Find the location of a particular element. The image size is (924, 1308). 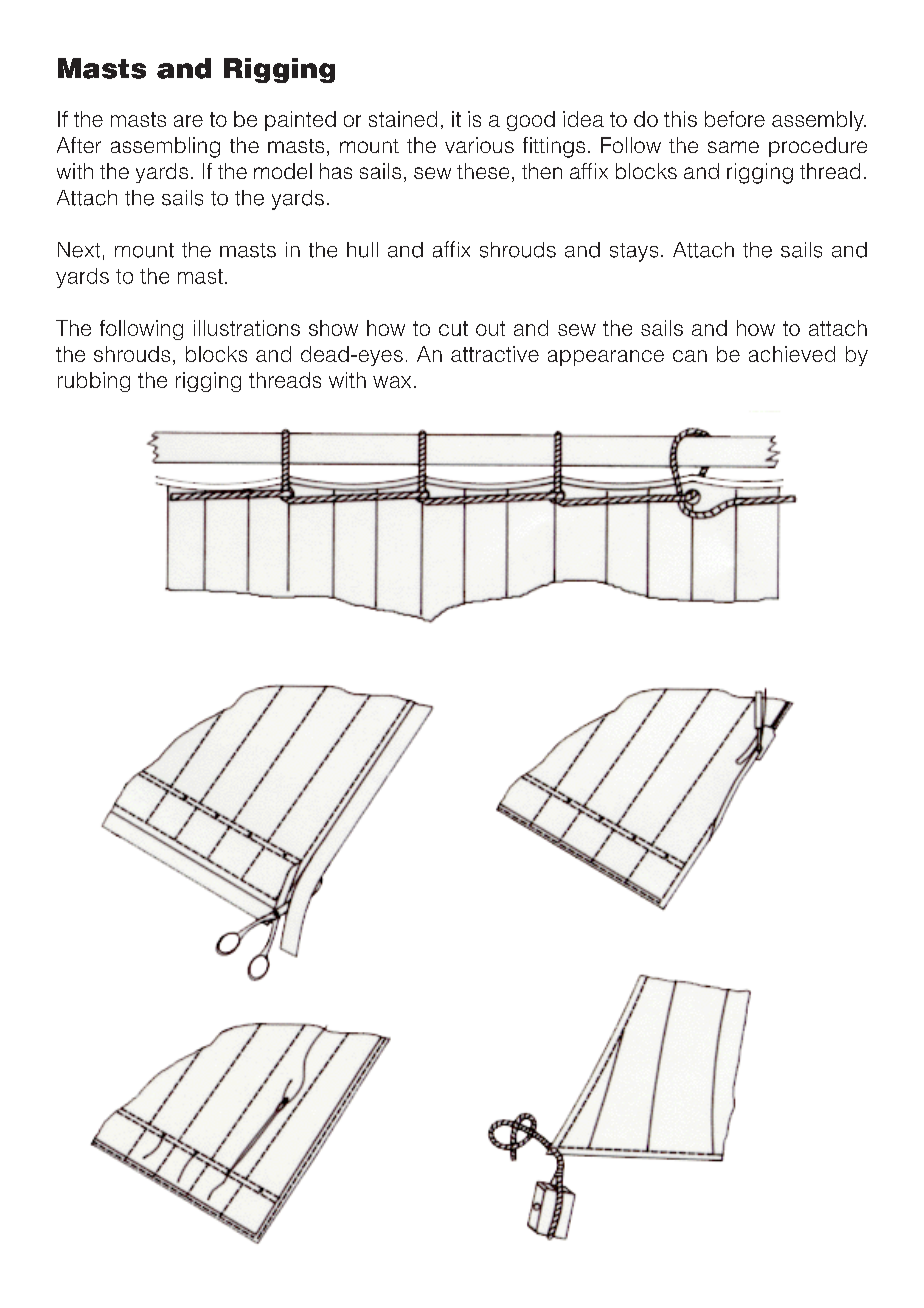

before is located at coordinates (735, 119).
